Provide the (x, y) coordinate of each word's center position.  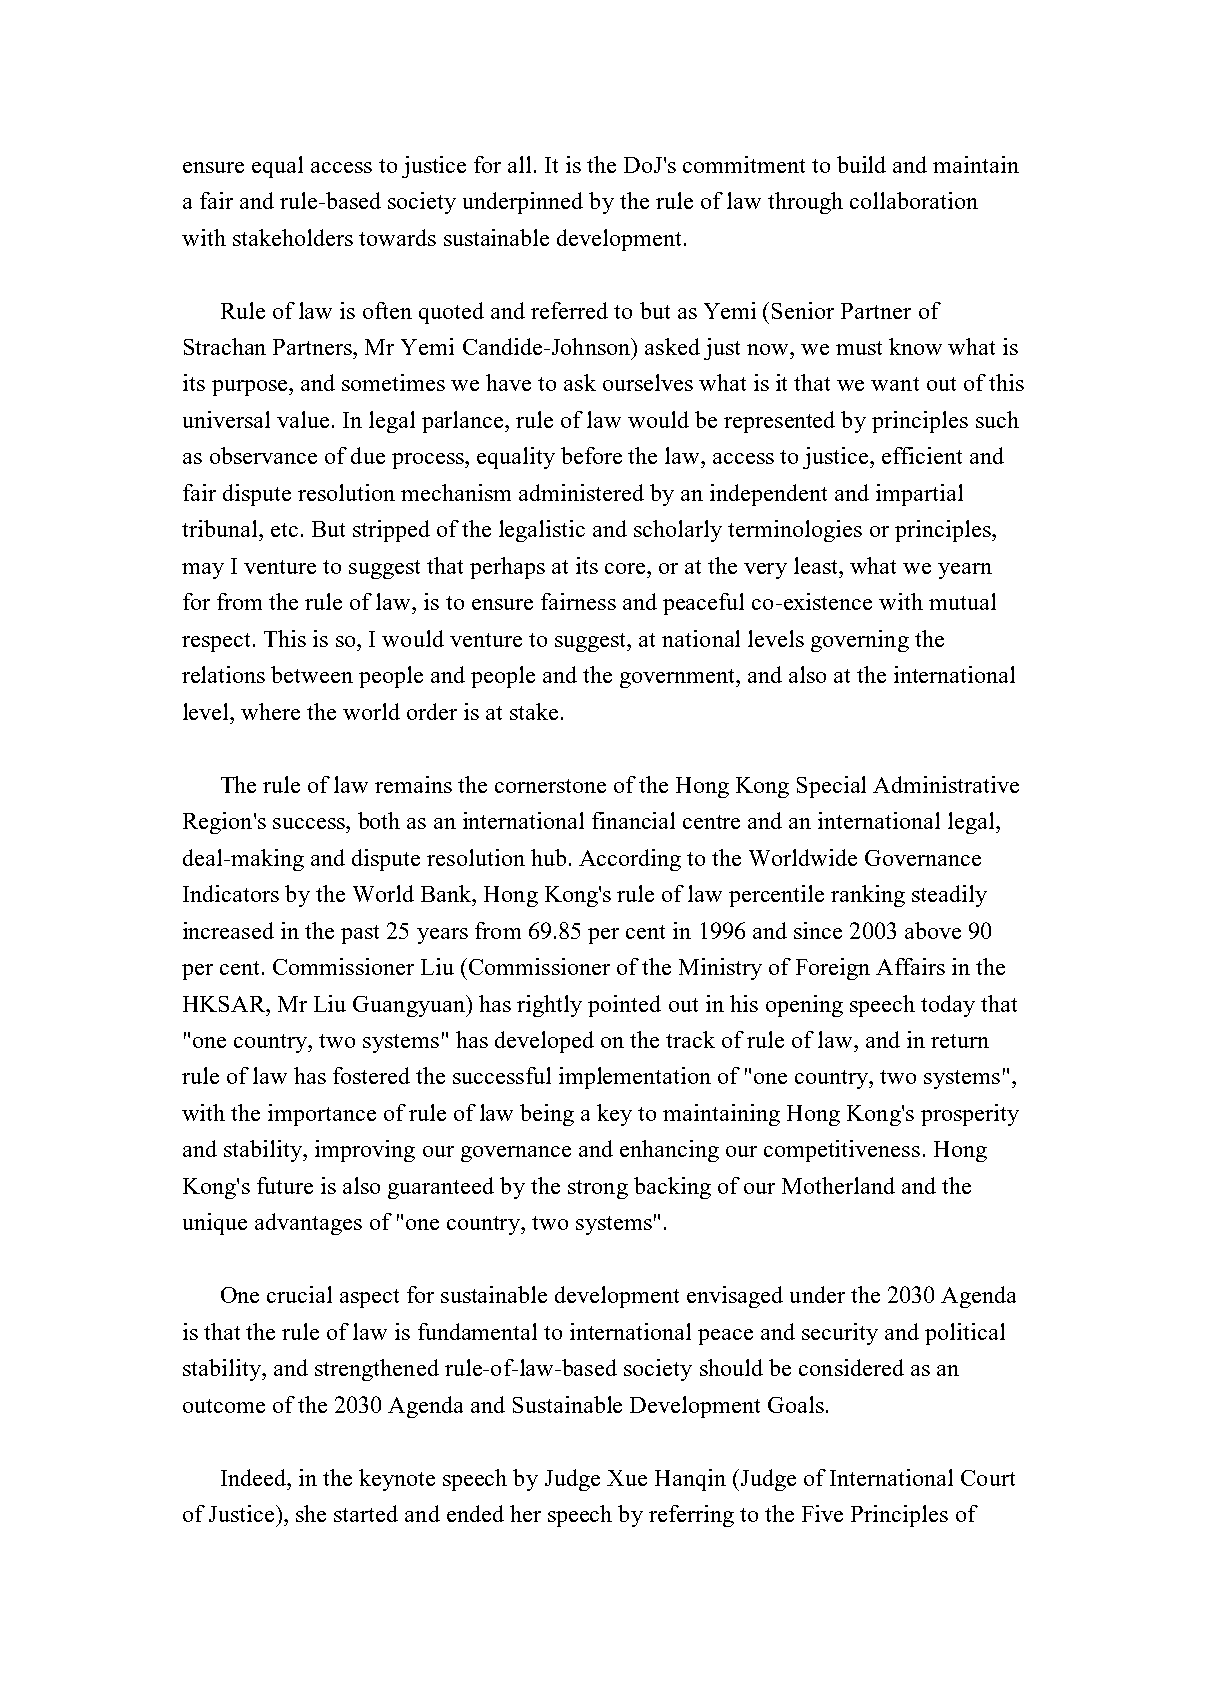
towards (397, 237)
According (630, 860)
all (519, 164)
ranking (868, 896)
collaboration (914, 200)
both (379, 820)
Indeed (255, 1477)
